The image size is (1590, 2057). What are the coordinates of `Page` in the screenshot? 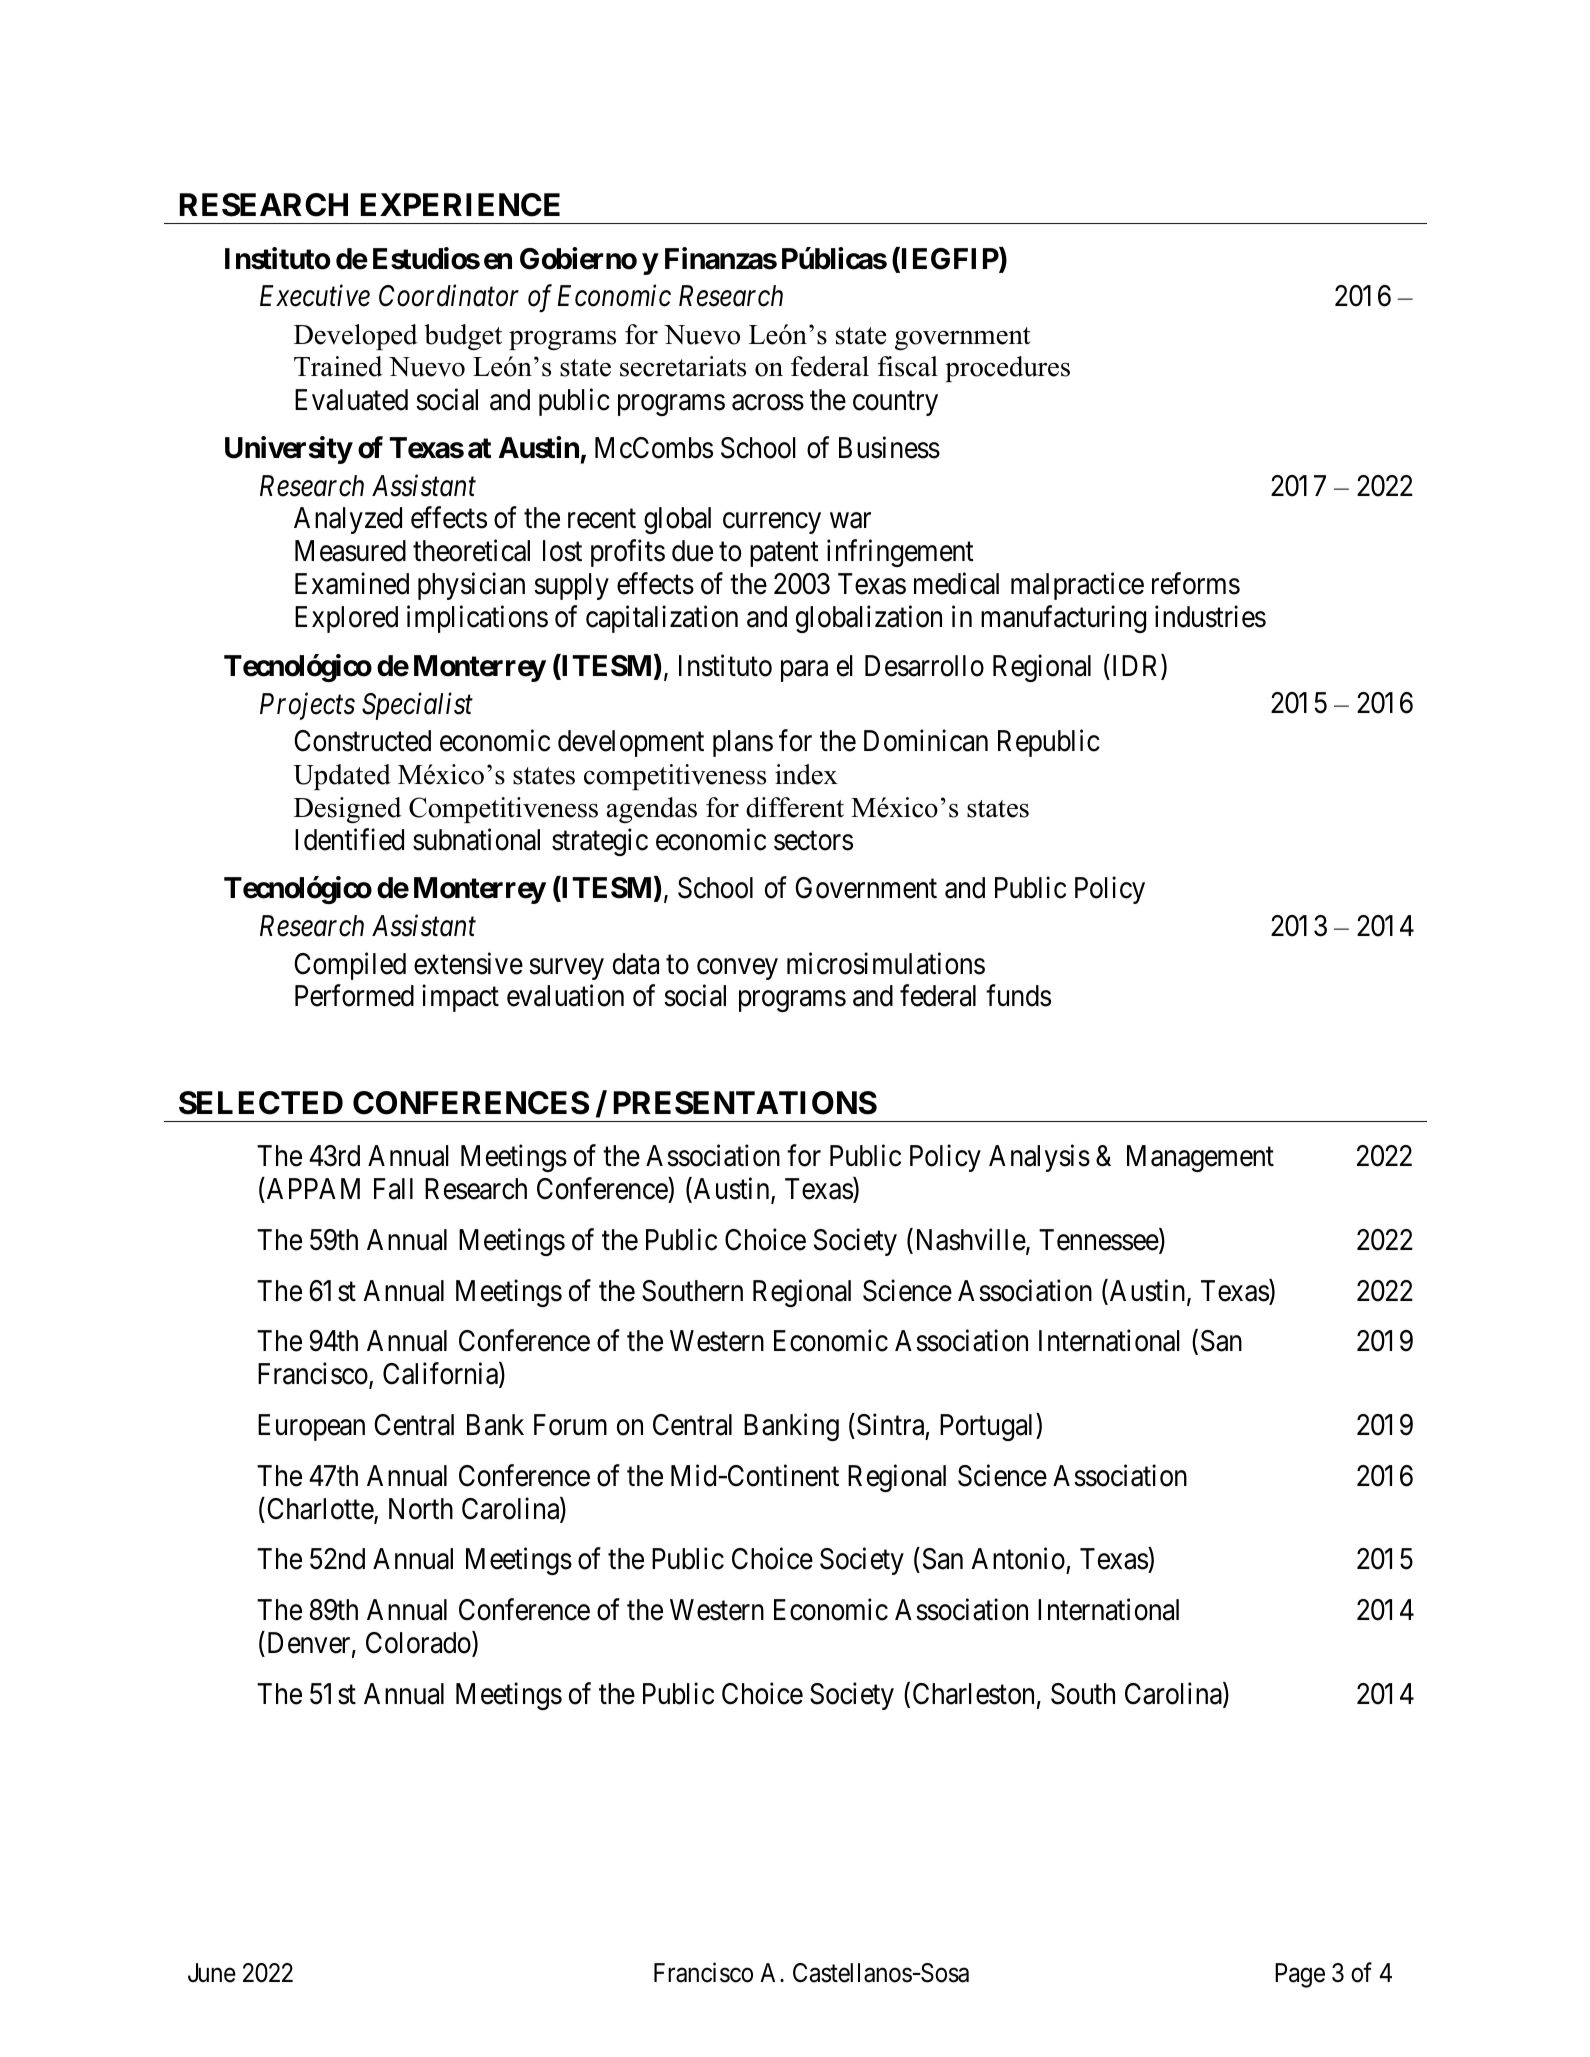 It's located at (1300, 1975).
